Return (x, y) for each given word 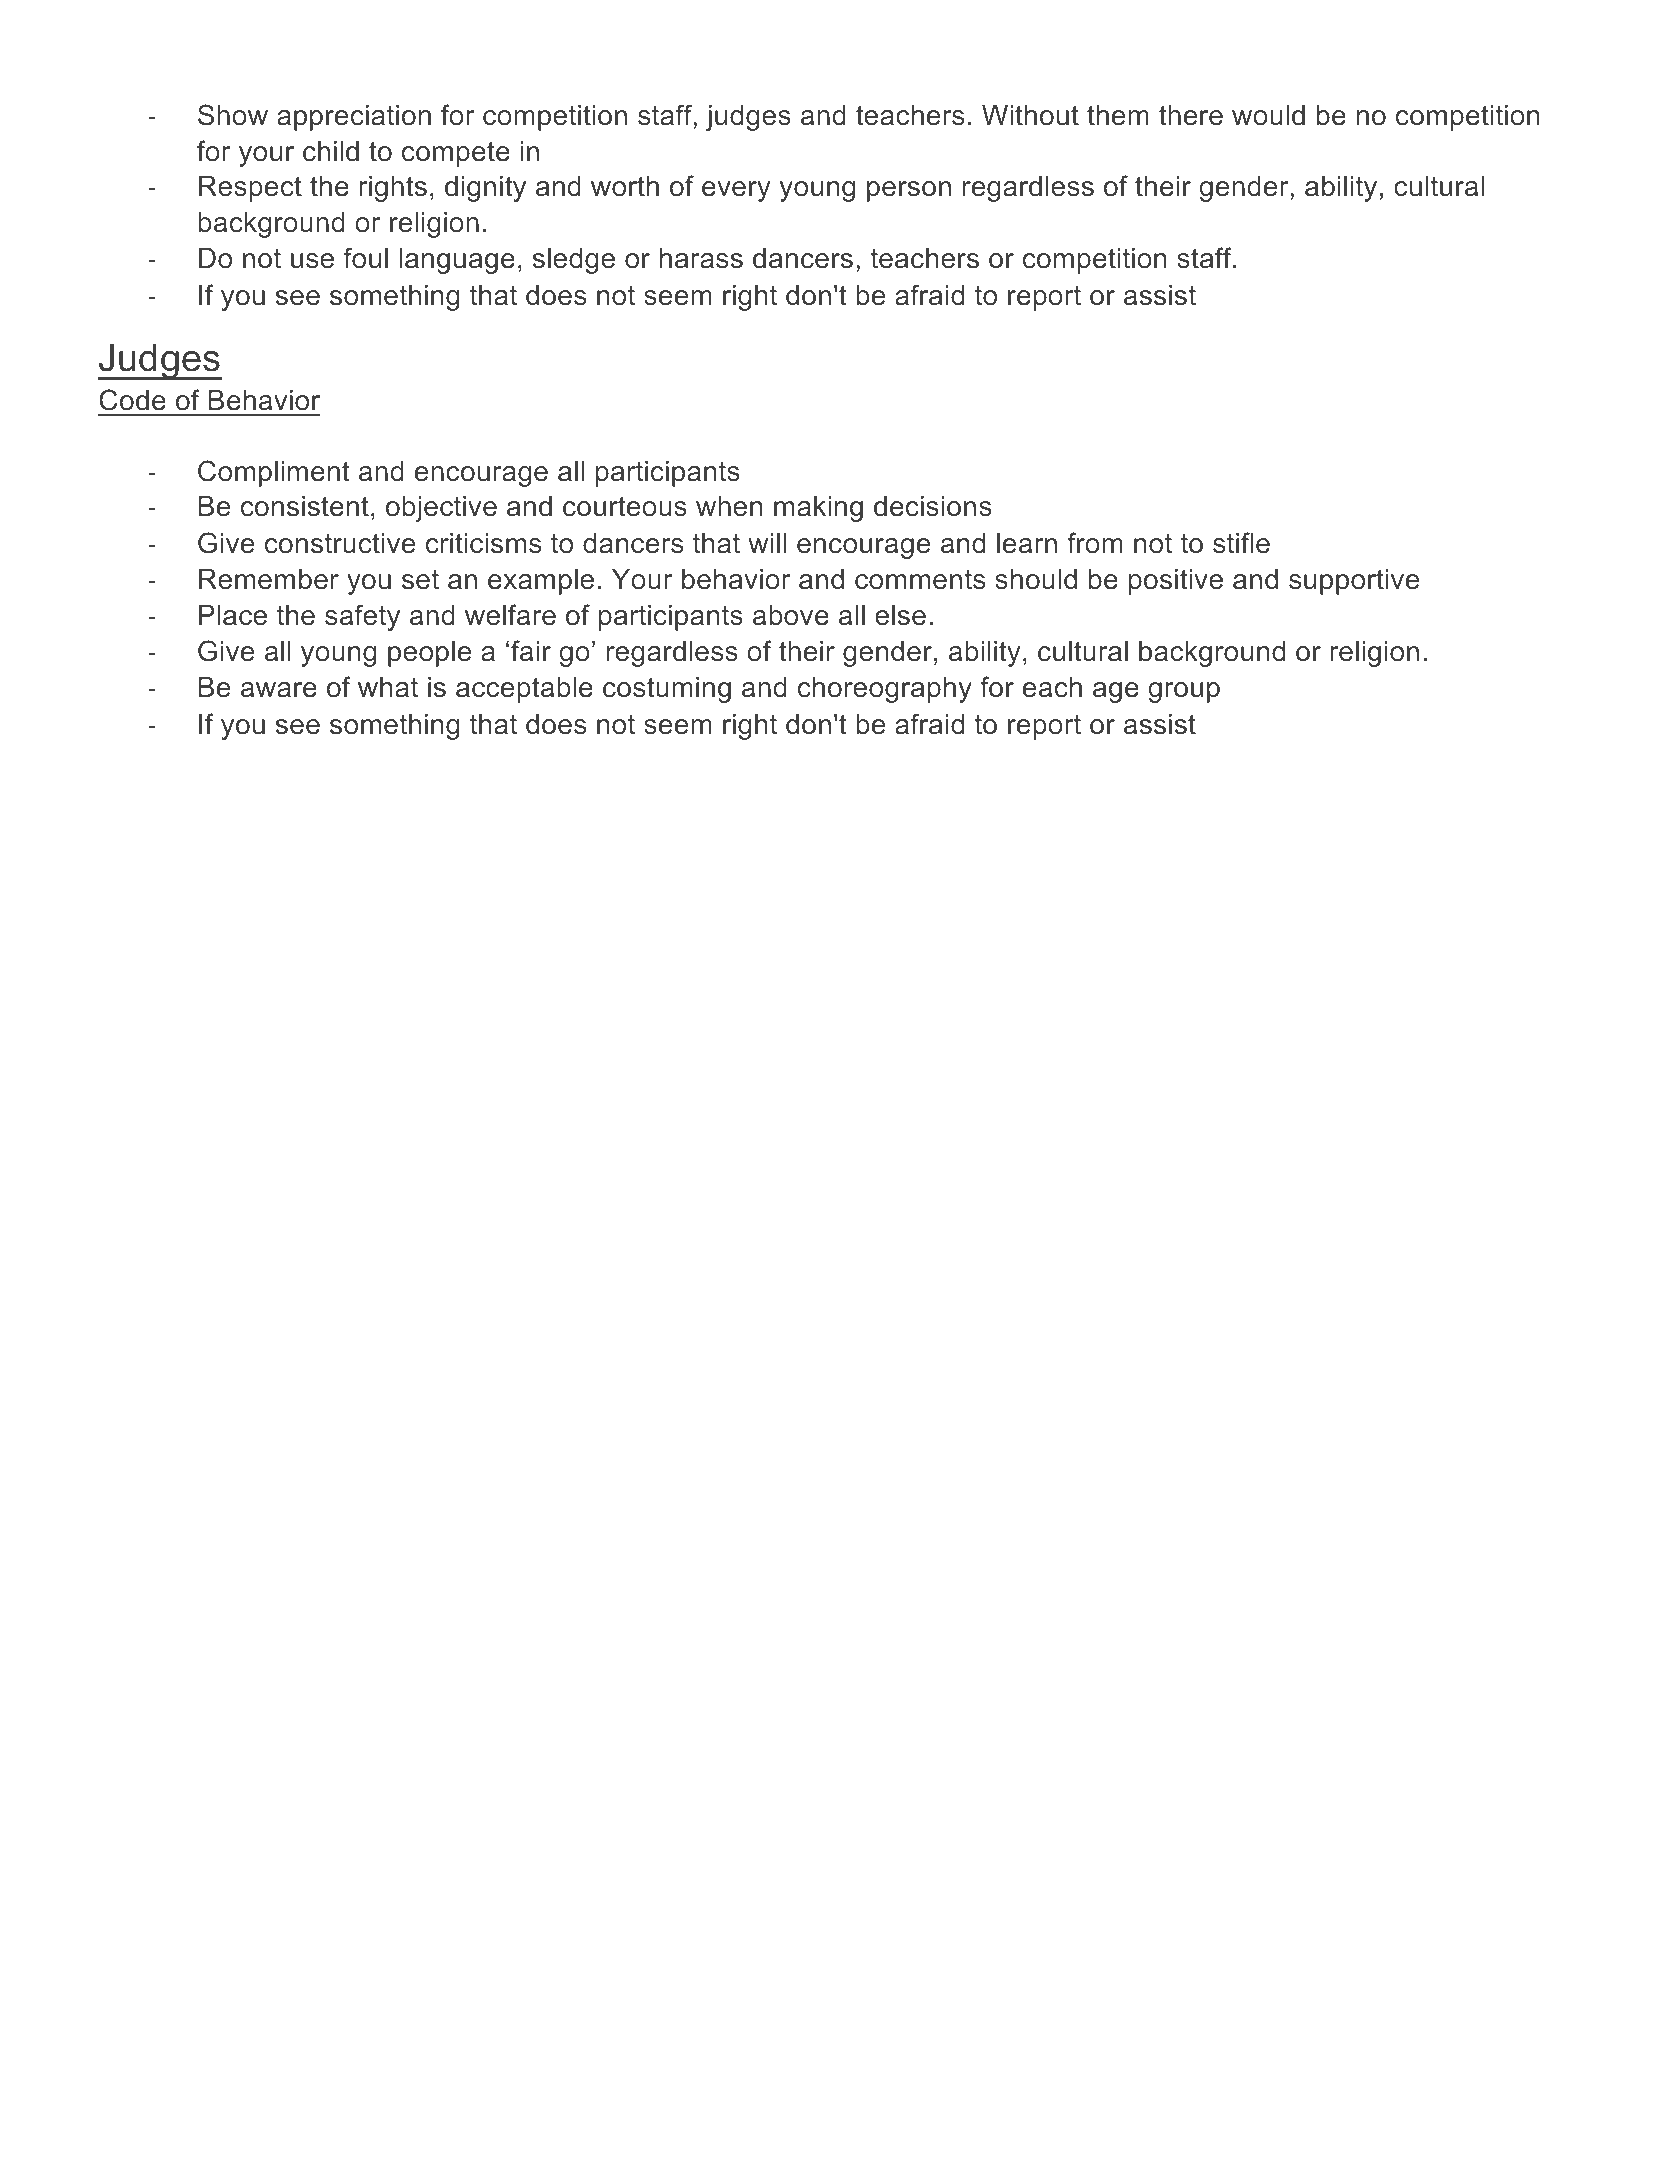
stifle (1241, 543)
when (729, 506)
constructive (340, 543)
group (1184, 692)
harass (701, 258)
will (767, 543)
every (736, 191)
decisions (933, 506)
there (1191, 115)
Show (233, 115)
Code (132, 400)
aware (279, 690)
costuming (667, 690)
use (312, 261)
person (909, 191)
